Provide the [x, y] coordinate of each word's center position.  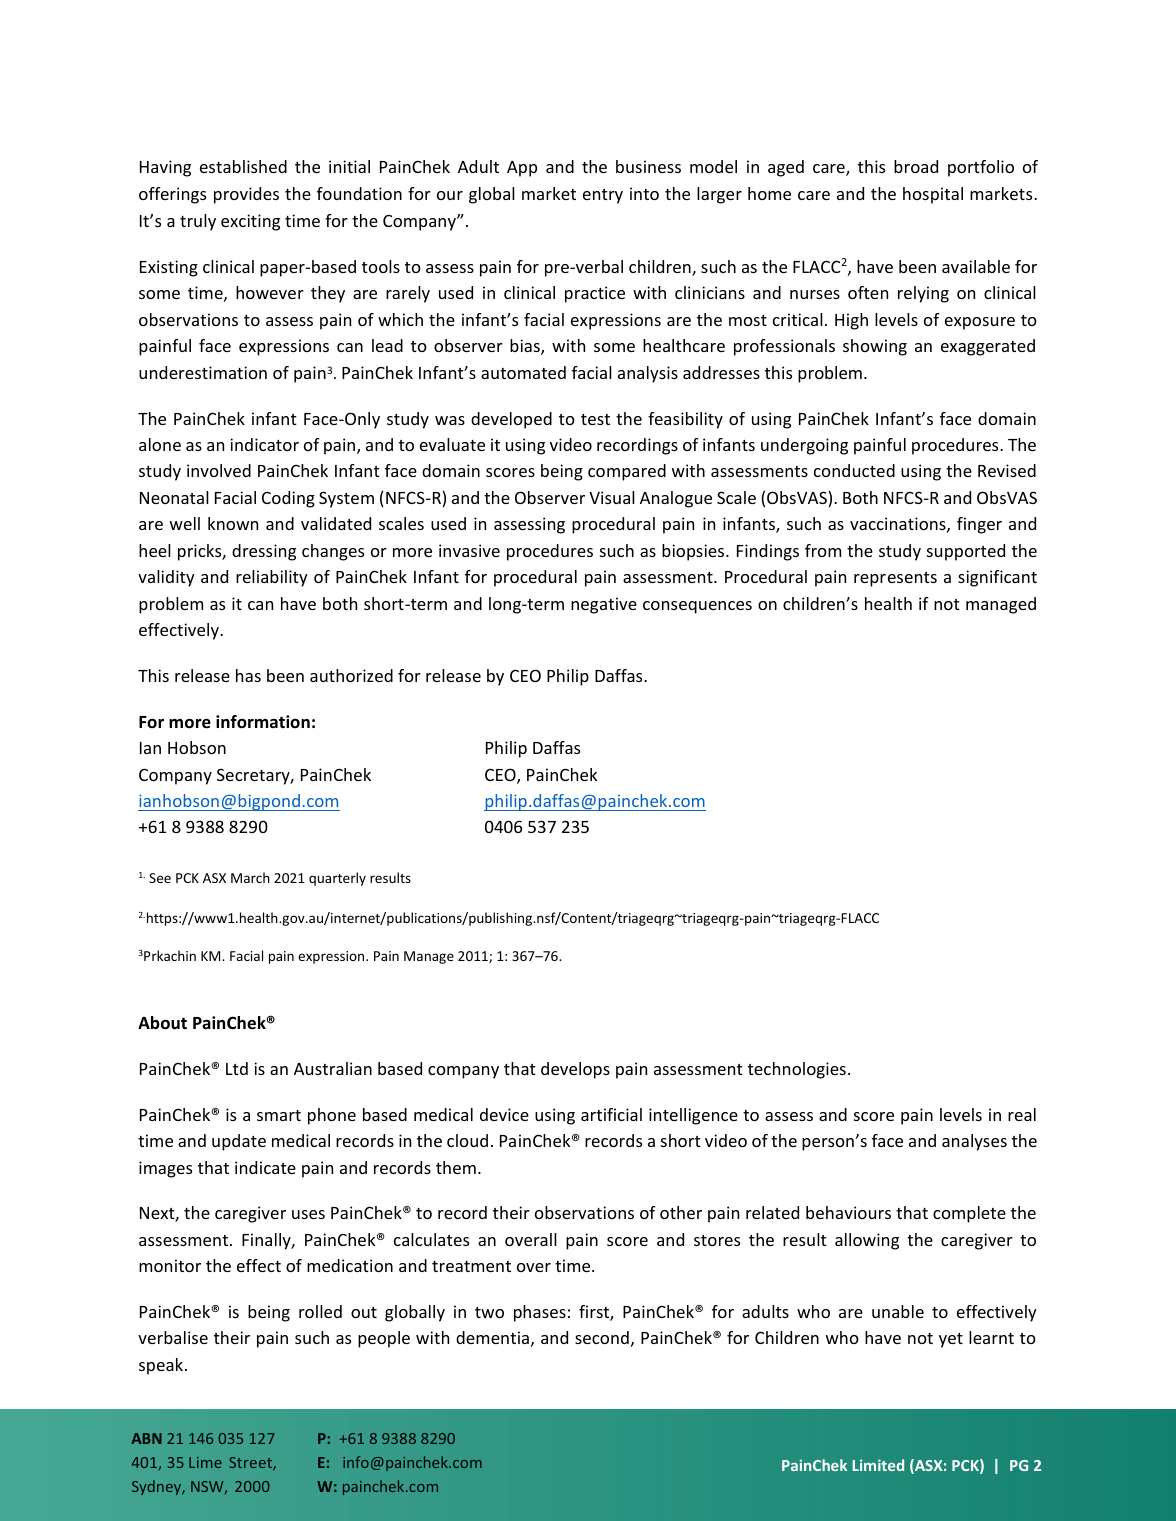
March [250, 877]
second [602, 1337]
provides [246, 195]
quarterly [337, 879]
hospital [933, 195]
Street [251, 1464]
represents [895, 579]
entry [603, 196]
